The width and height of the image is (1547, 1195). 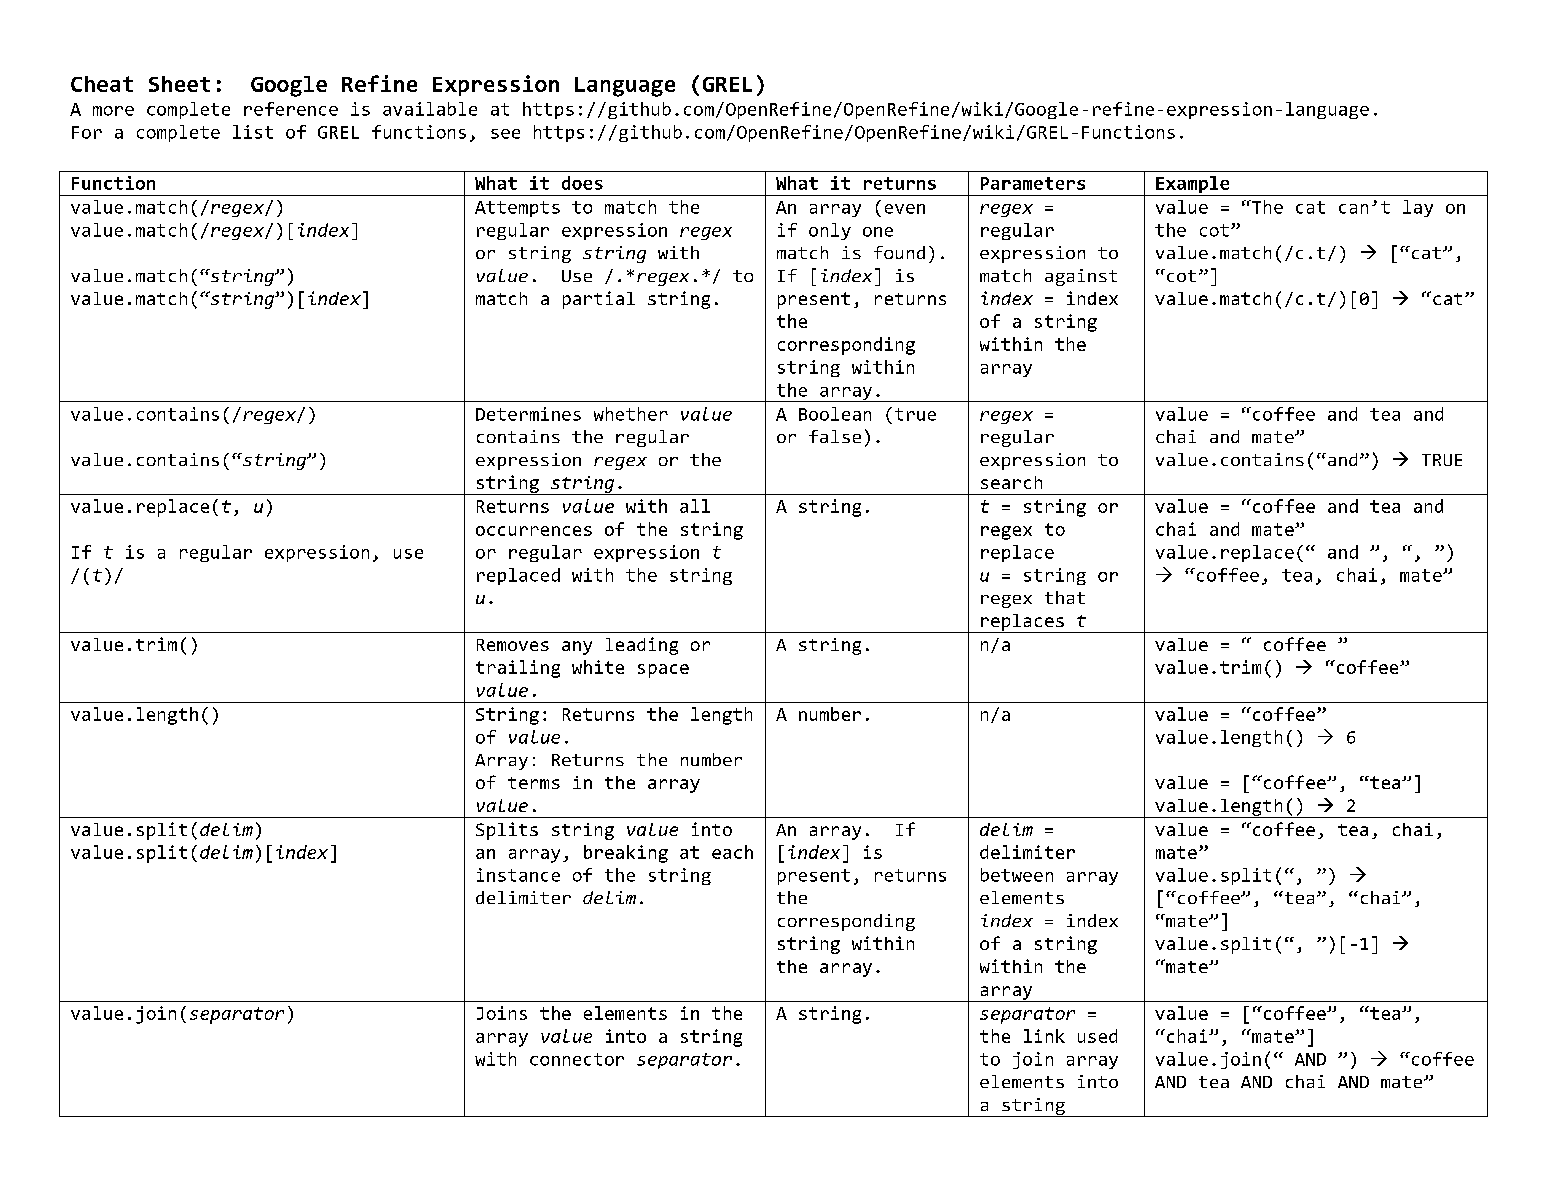 What do you see at coordinates (505, 134) in the image?
I see `see` at bounding box center [505, 134].
